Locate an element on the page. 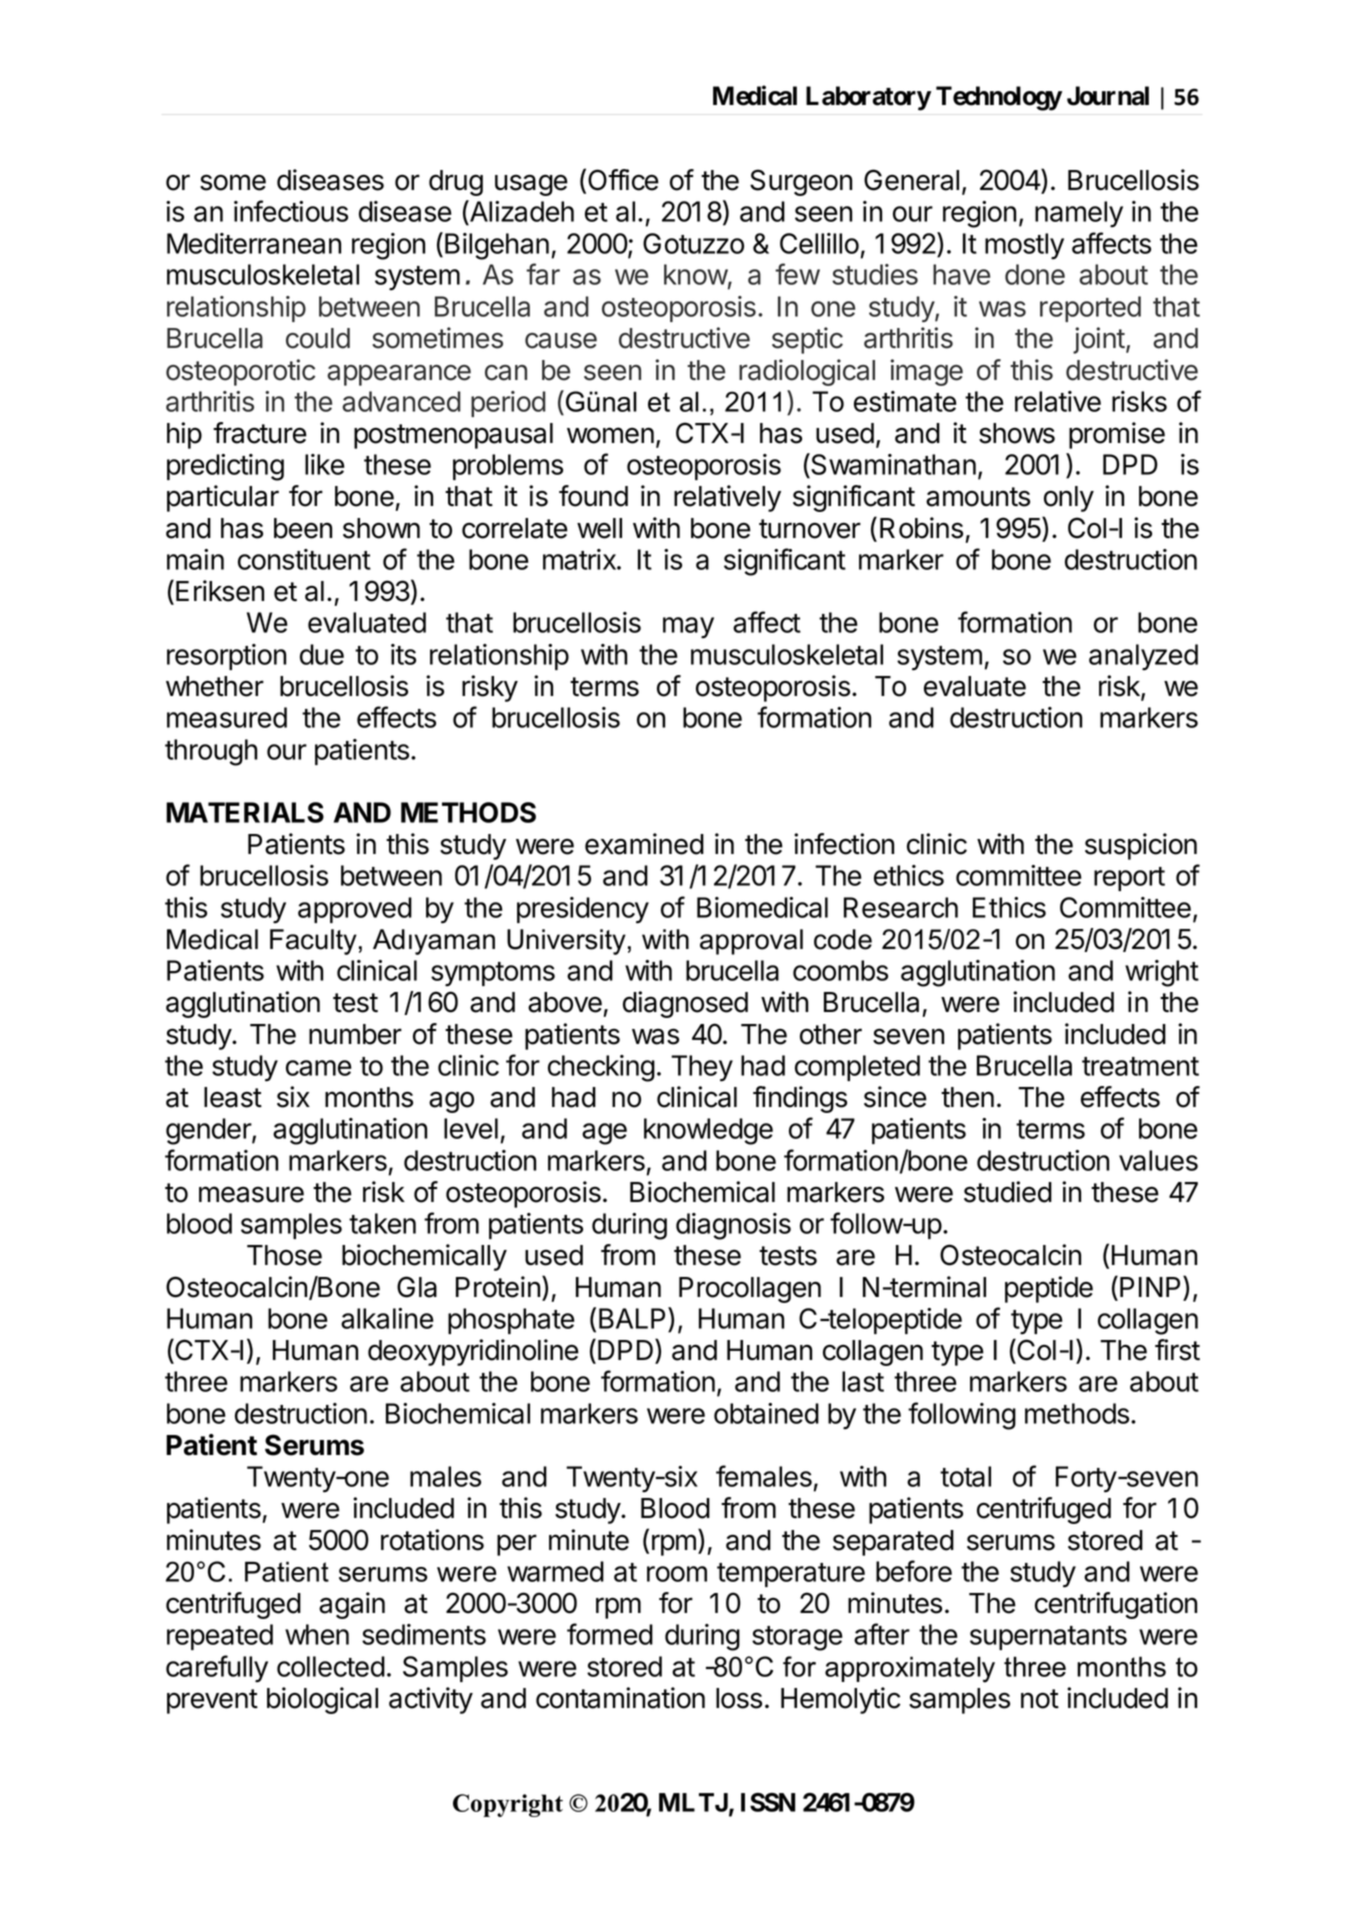 This page has height=1929, width=1364. diagnosed is located at coordinates (685, 1004).
